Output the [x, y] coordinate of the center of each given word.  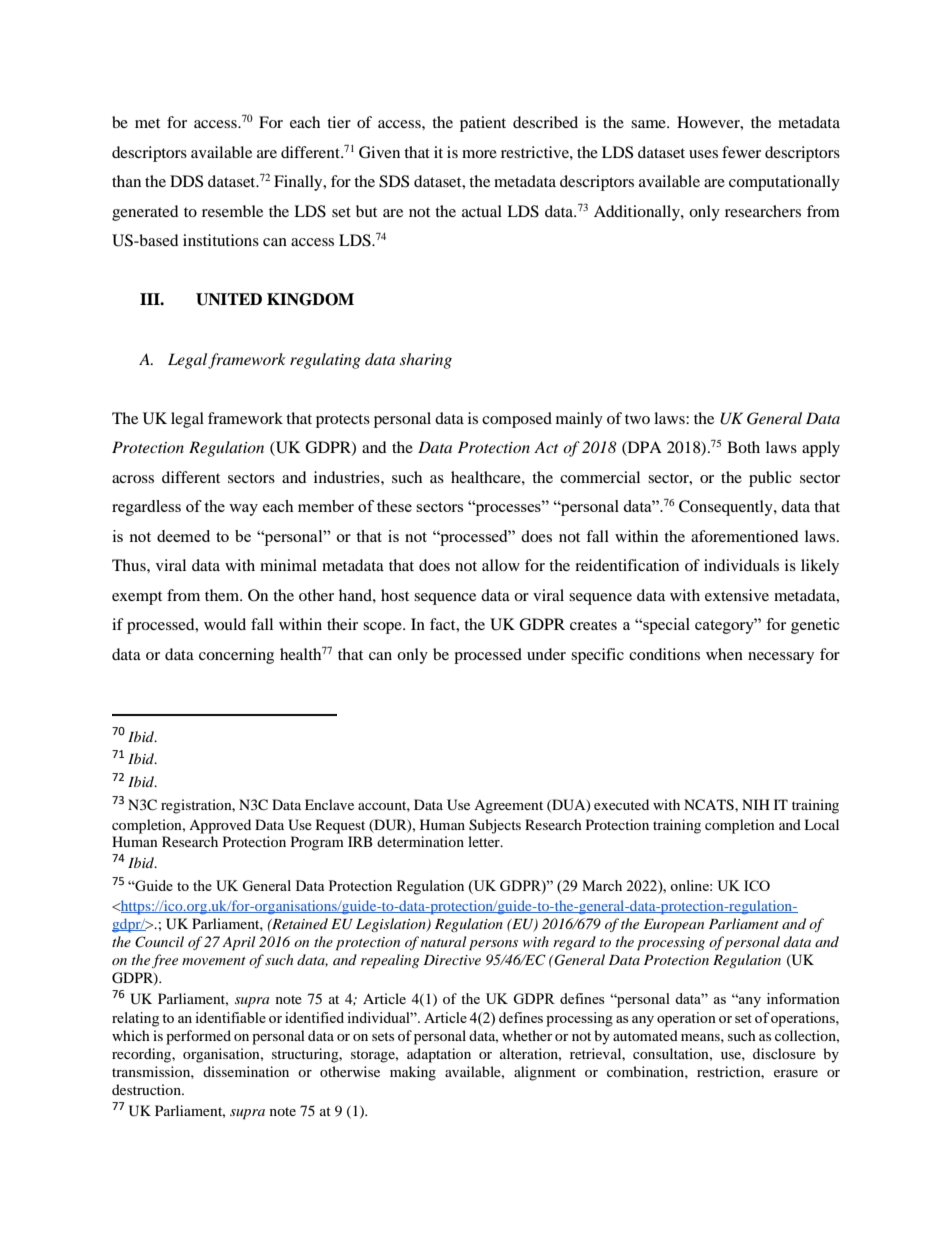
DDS [186, 181]
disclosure [784, 1053]
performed [198, 1037]
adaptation [439, 1055]
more [479, 154]
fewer [741, 152]
